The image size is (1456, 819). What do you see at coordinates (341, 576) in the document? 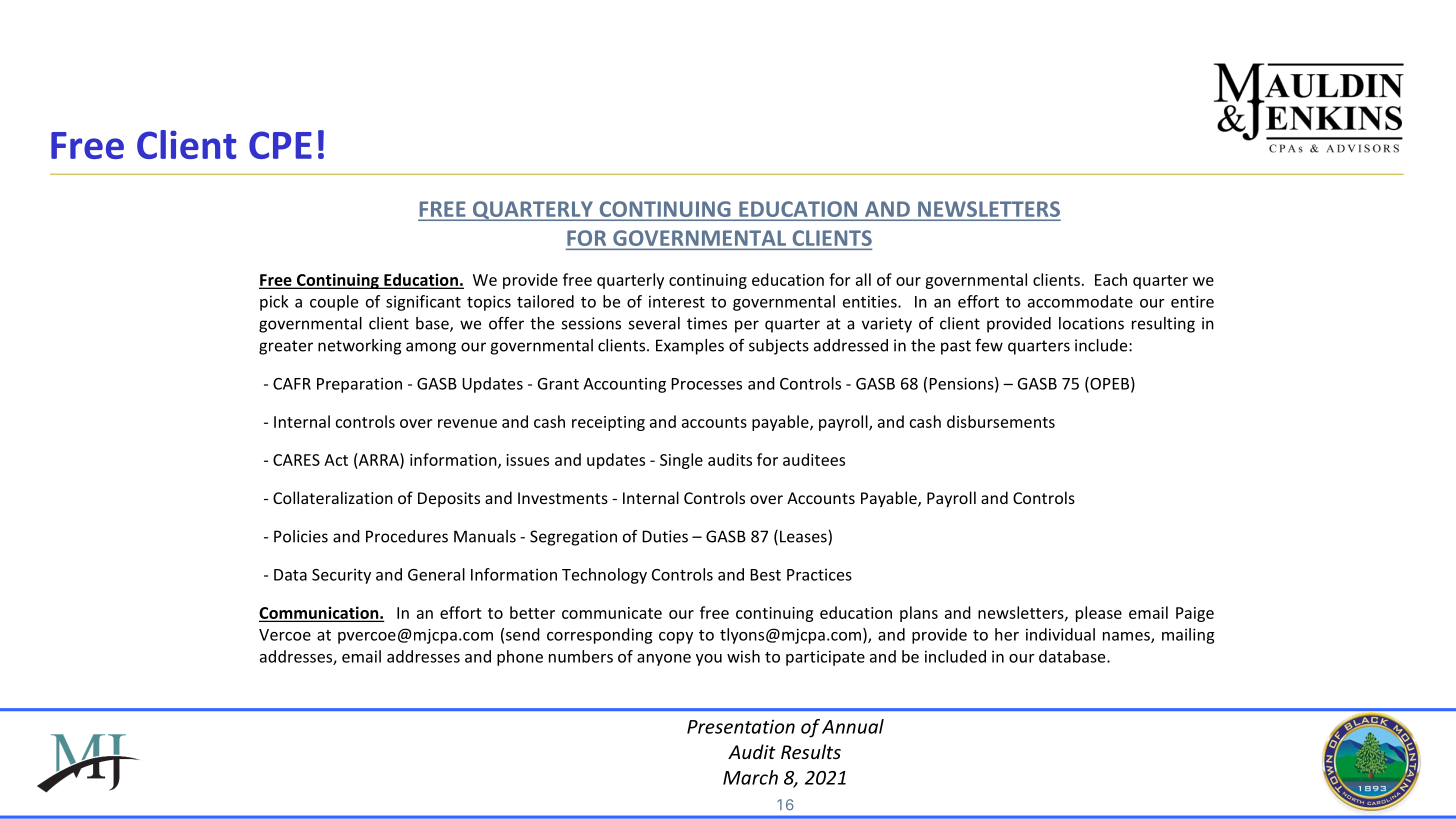
I see `Security` at bounding box center [341, 576].
